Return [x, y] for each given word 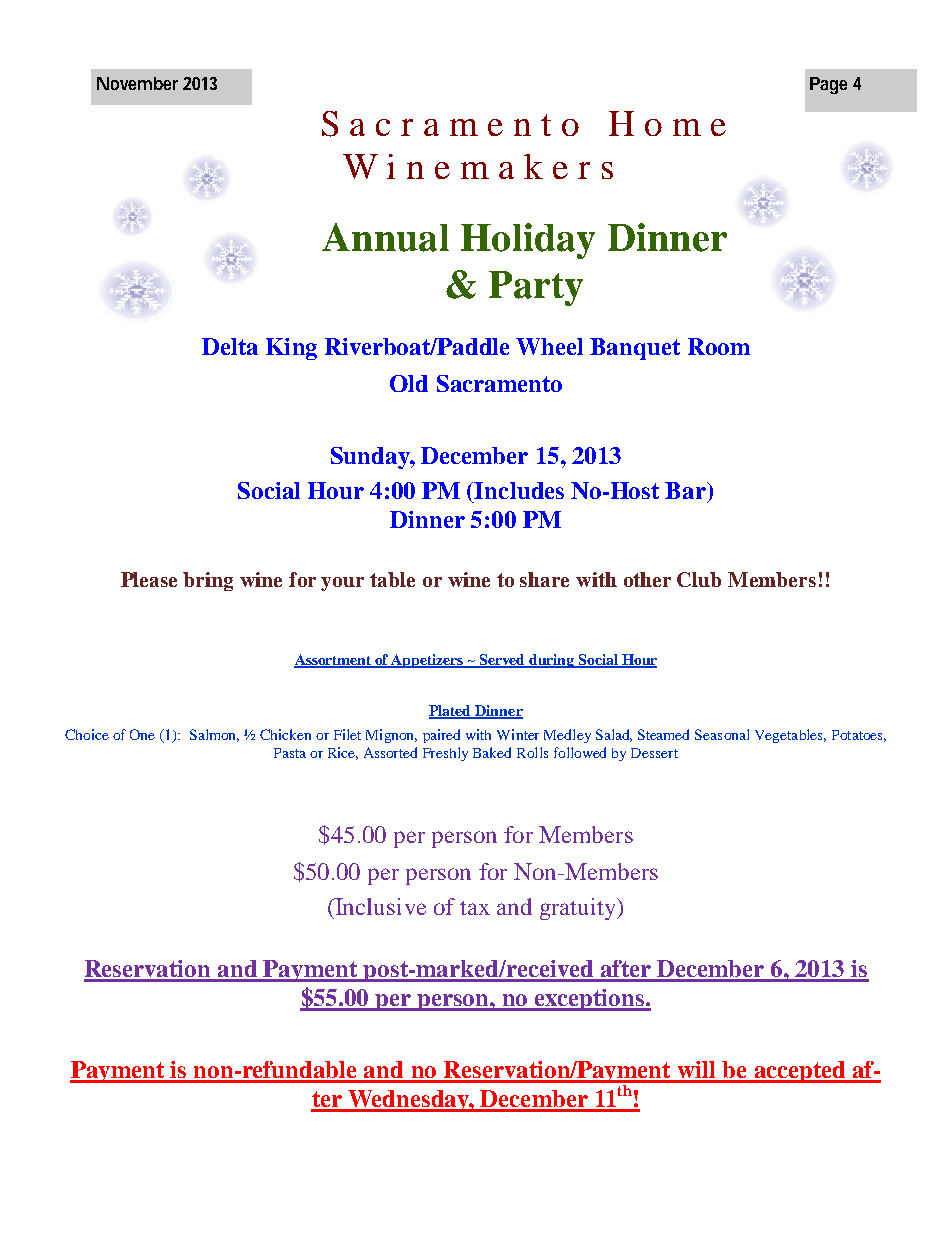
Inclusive [380, 906]
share [544, 579]
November [137, 83]
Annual [385, 237]
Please [149, 579]
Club [699, 579]
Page [828, 85]
